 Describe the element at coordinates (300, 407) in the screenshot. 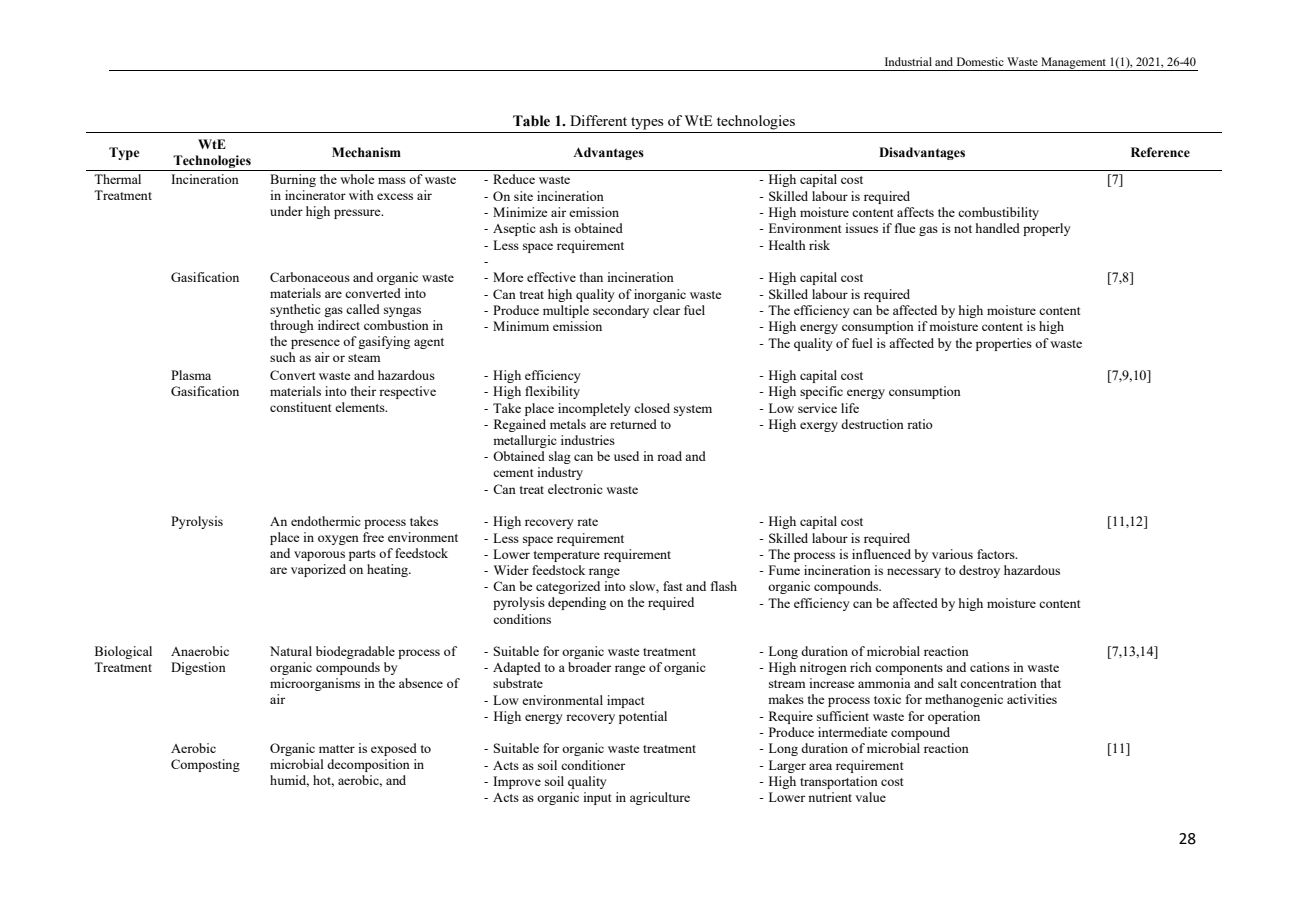

I see `constituent` at that location.
